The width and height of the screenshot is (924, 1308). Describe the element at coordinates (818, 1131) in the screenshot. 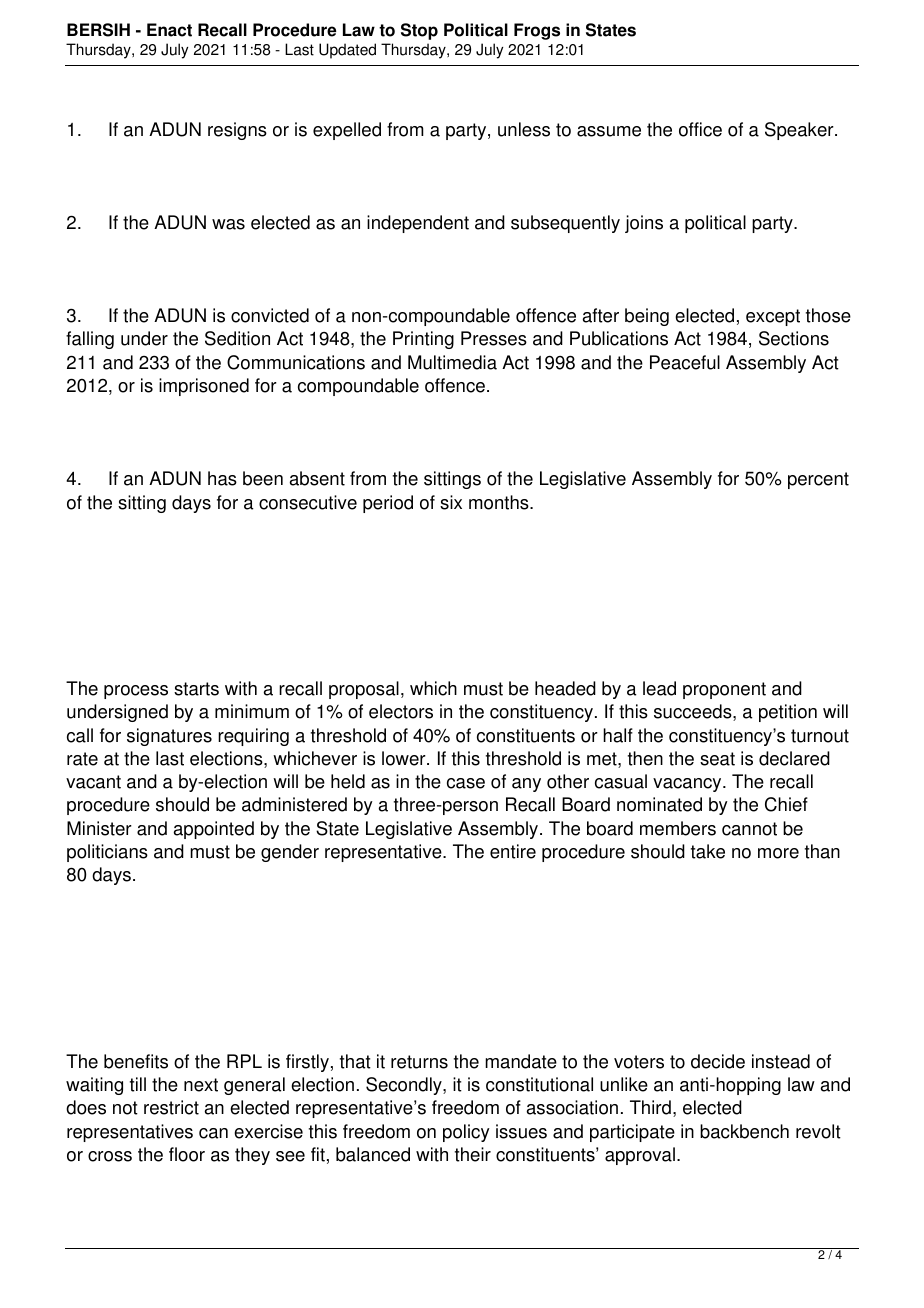

I see `revolt` at that location.
